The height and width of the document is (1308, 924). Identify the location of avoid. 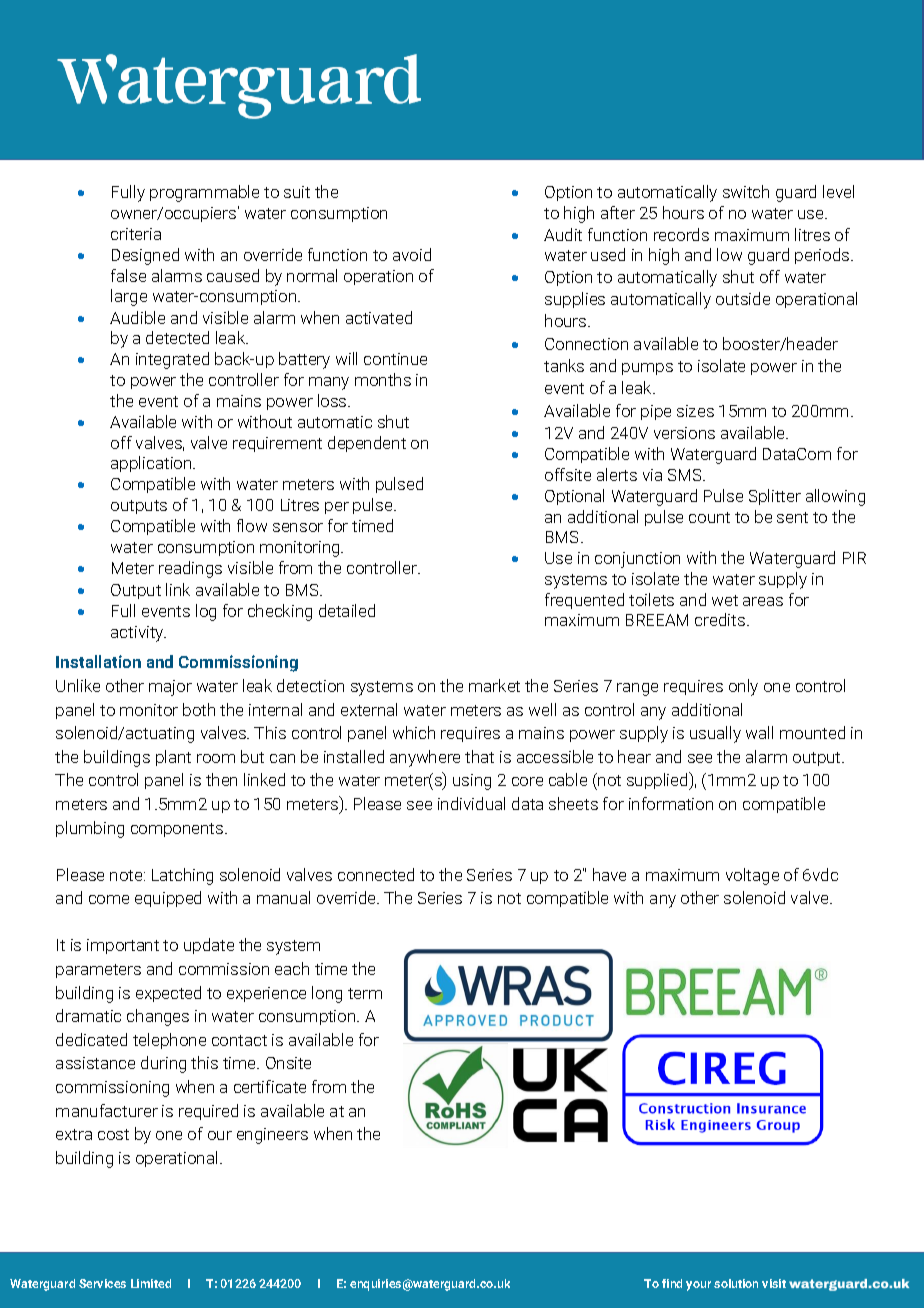
(412, 254).
